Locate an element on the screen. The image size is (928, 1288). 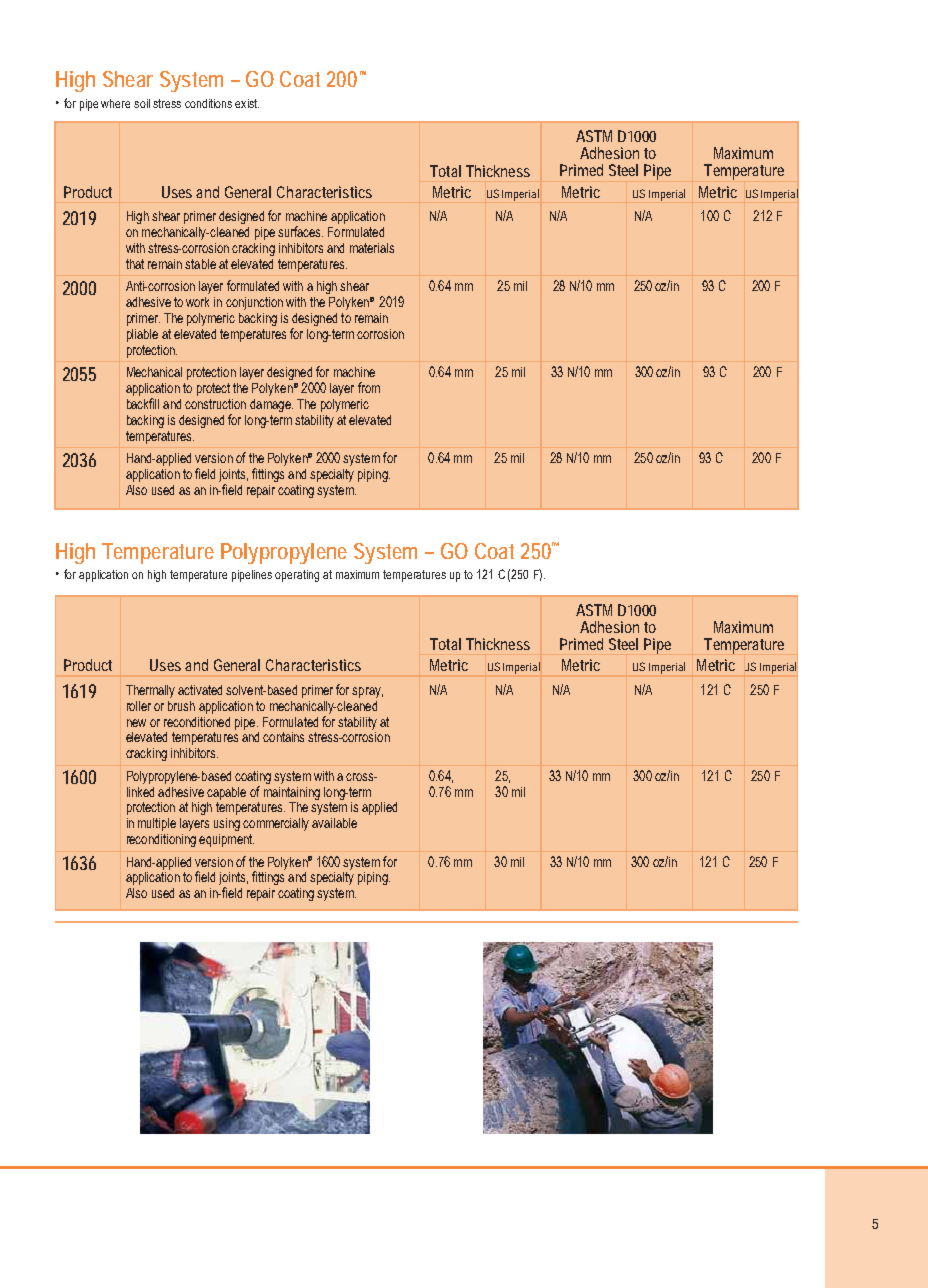
exist is located at coordinates (247, 103).
